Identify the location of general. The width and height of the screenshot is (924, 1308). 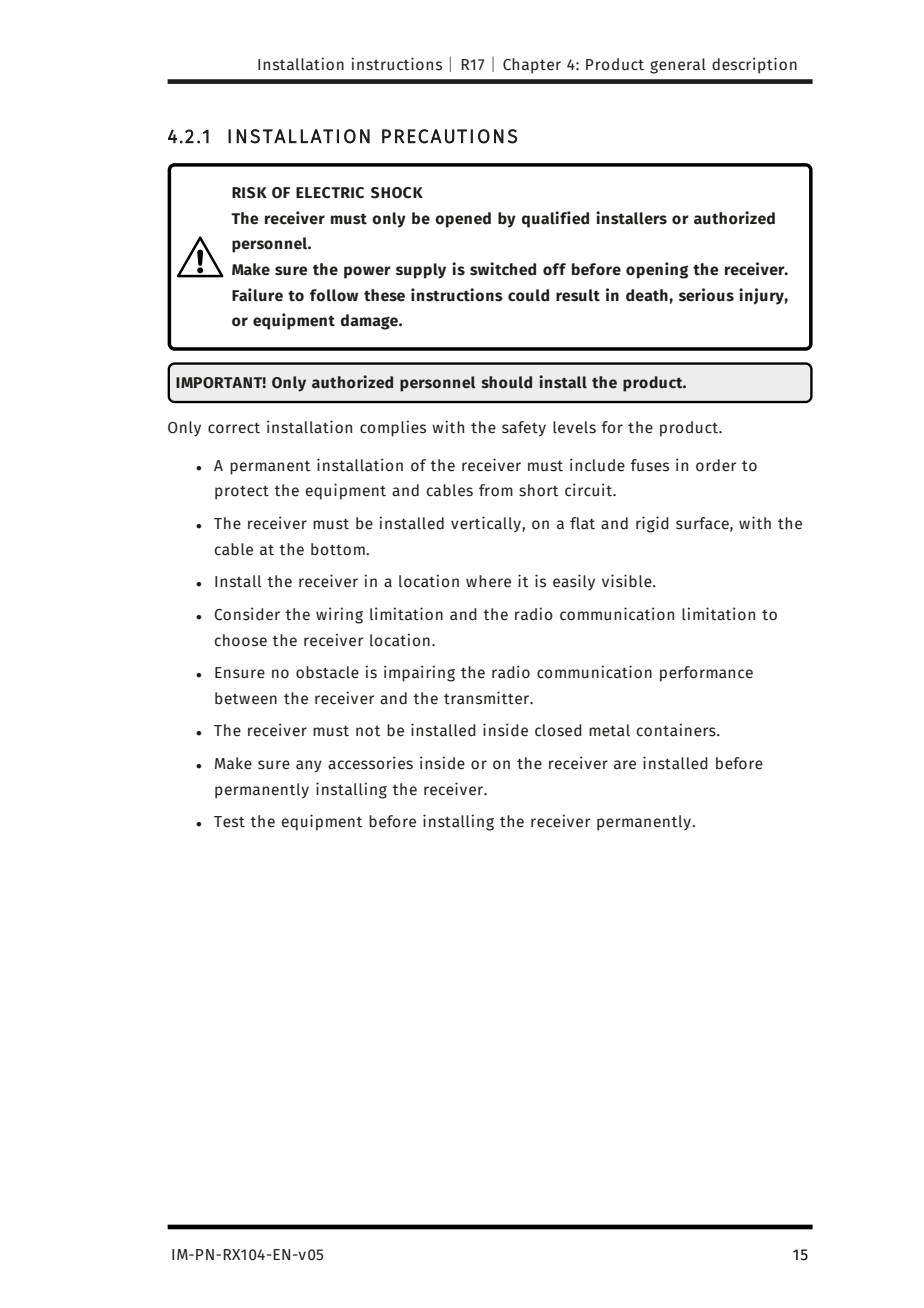
(678, 66).
